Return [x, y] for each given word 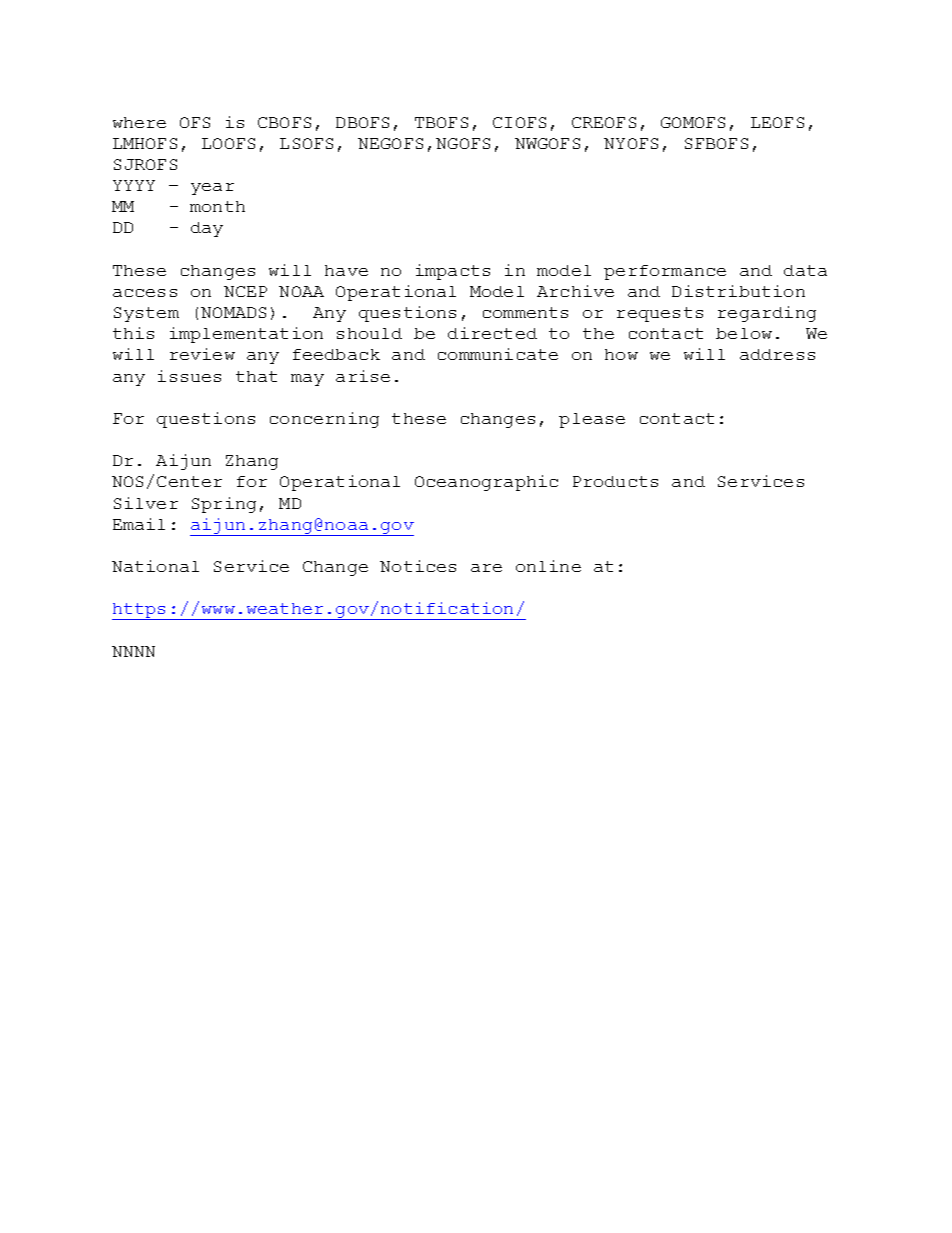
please [592, 420]
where [139, 122]
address [777, 354]
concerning [324, 420]
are [486, 568]
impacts [453, 272]
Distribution [738, 291]
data [805, 270]
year [212, 189]
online [548, 566]
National [155, 566]
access [145, 293]
